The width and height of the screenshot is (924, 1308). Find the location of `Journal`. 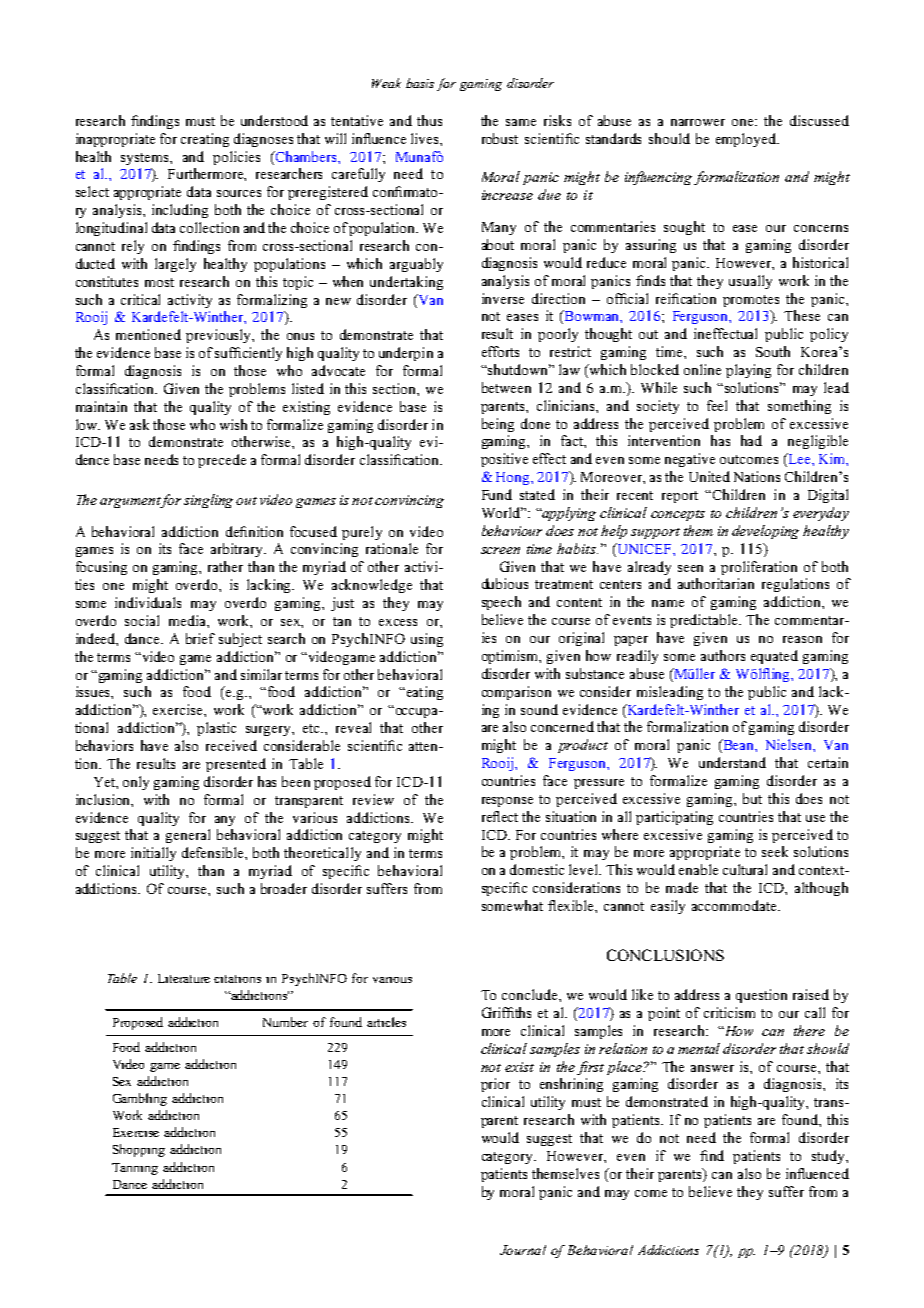

Journal is located at coordinates (523, 1250).
